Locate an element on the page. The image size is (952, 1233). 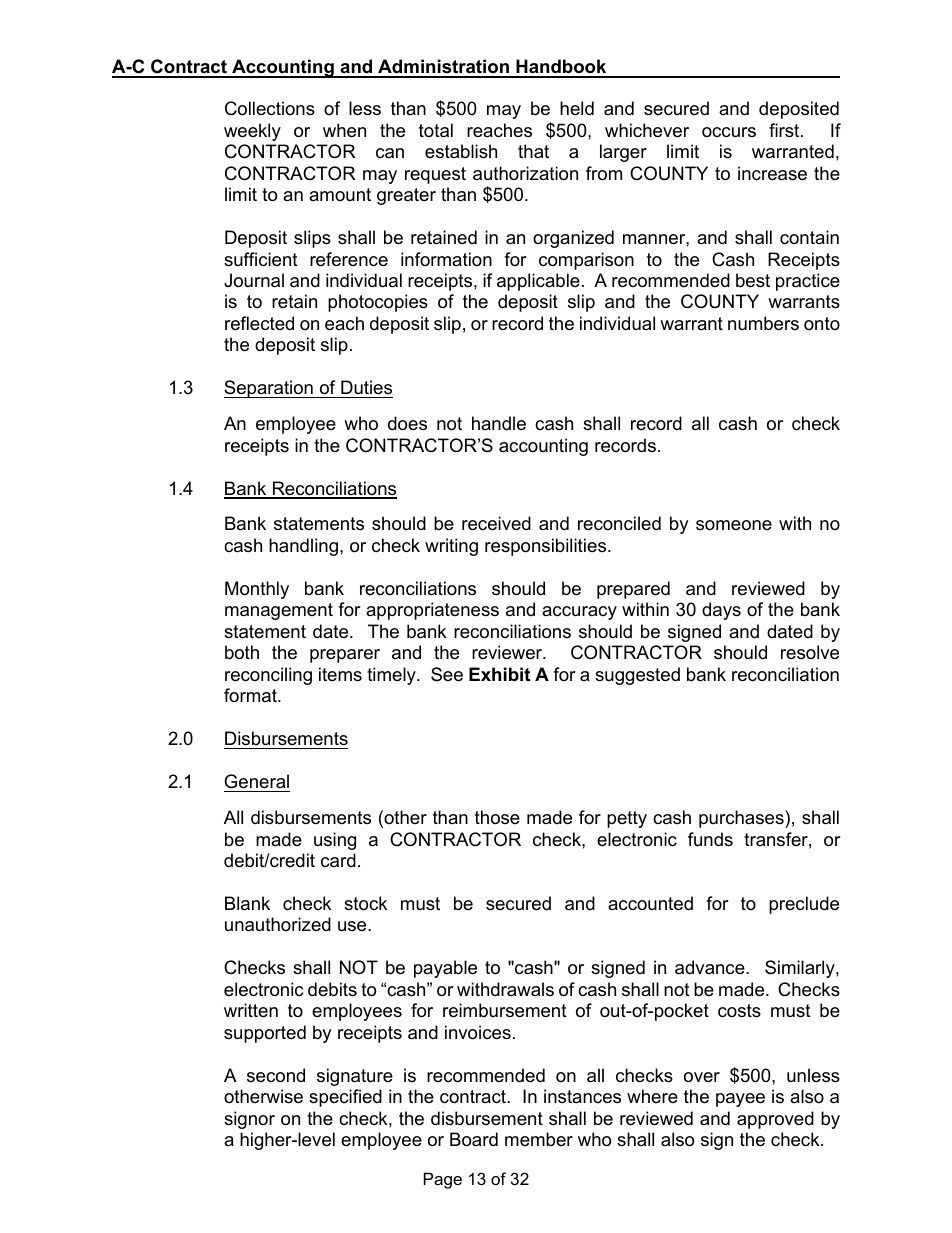
purchases is located at coordinates (742, 819).
